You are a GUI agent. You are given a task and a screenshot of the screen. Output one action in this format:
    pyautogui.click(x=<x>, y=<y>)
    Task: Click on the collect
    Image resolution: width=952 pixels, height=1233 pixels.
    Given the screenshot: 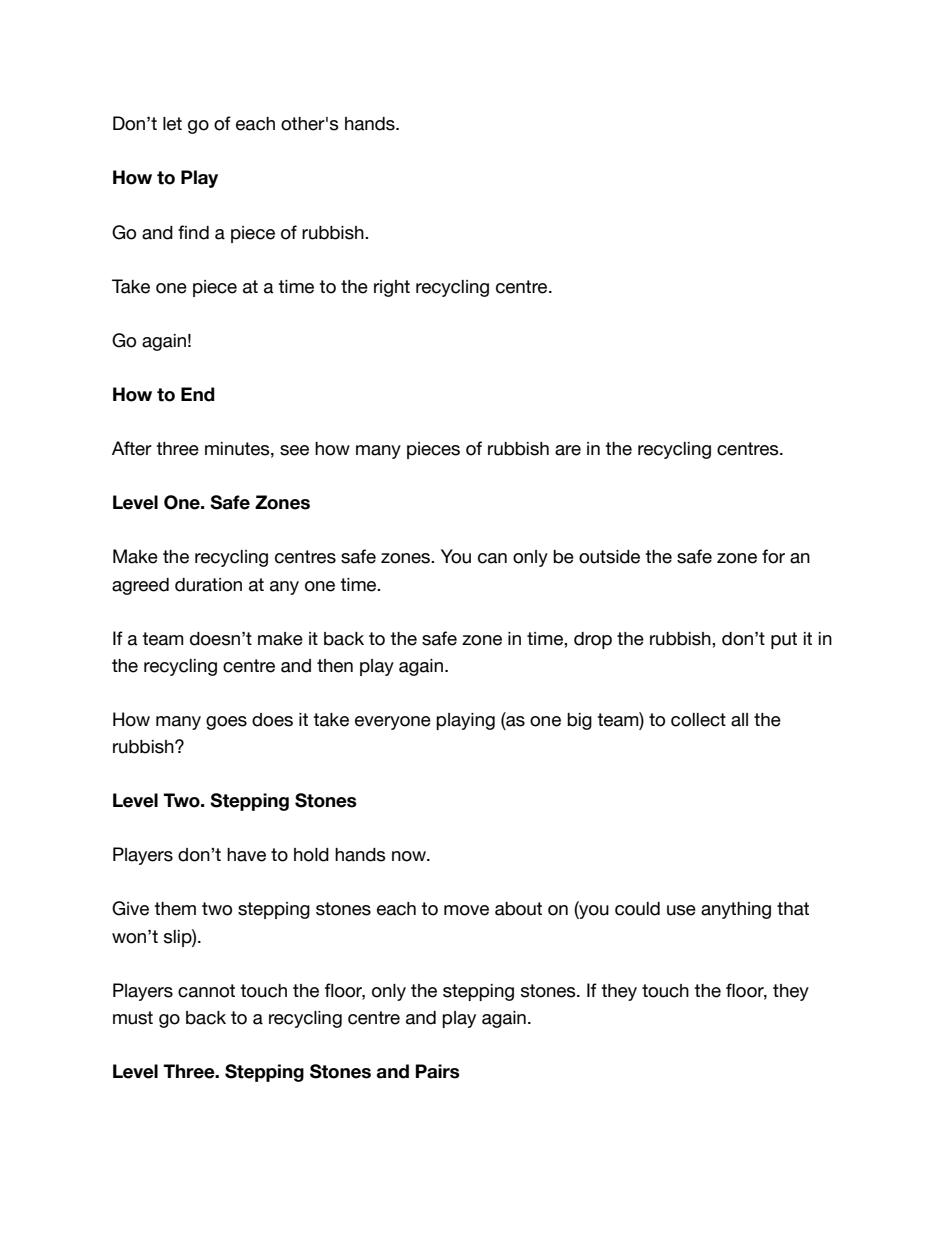 What is the action you would take?
    pyautogui.click(x=698, y=720)
